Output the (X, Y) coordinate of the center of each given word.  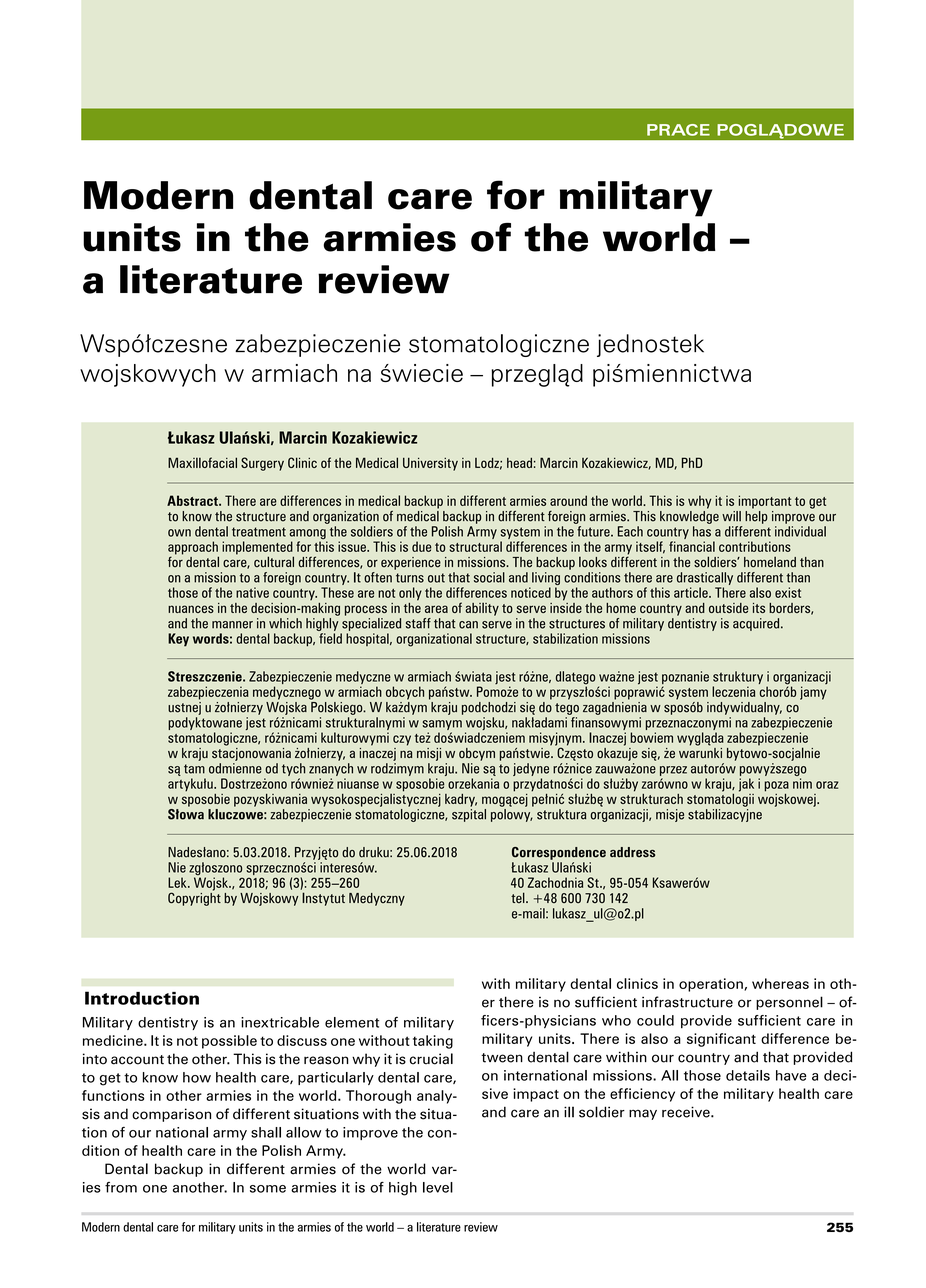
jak (746, 785)
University (430, 464)
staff (418, 623)
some (268, 1189)
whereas (780, 983)
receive (687, 1112)
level (438, 1187)
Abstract (193, 500)
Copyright (194, 898)
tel (519, 897)
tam (194, 769)
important (765, 502)
